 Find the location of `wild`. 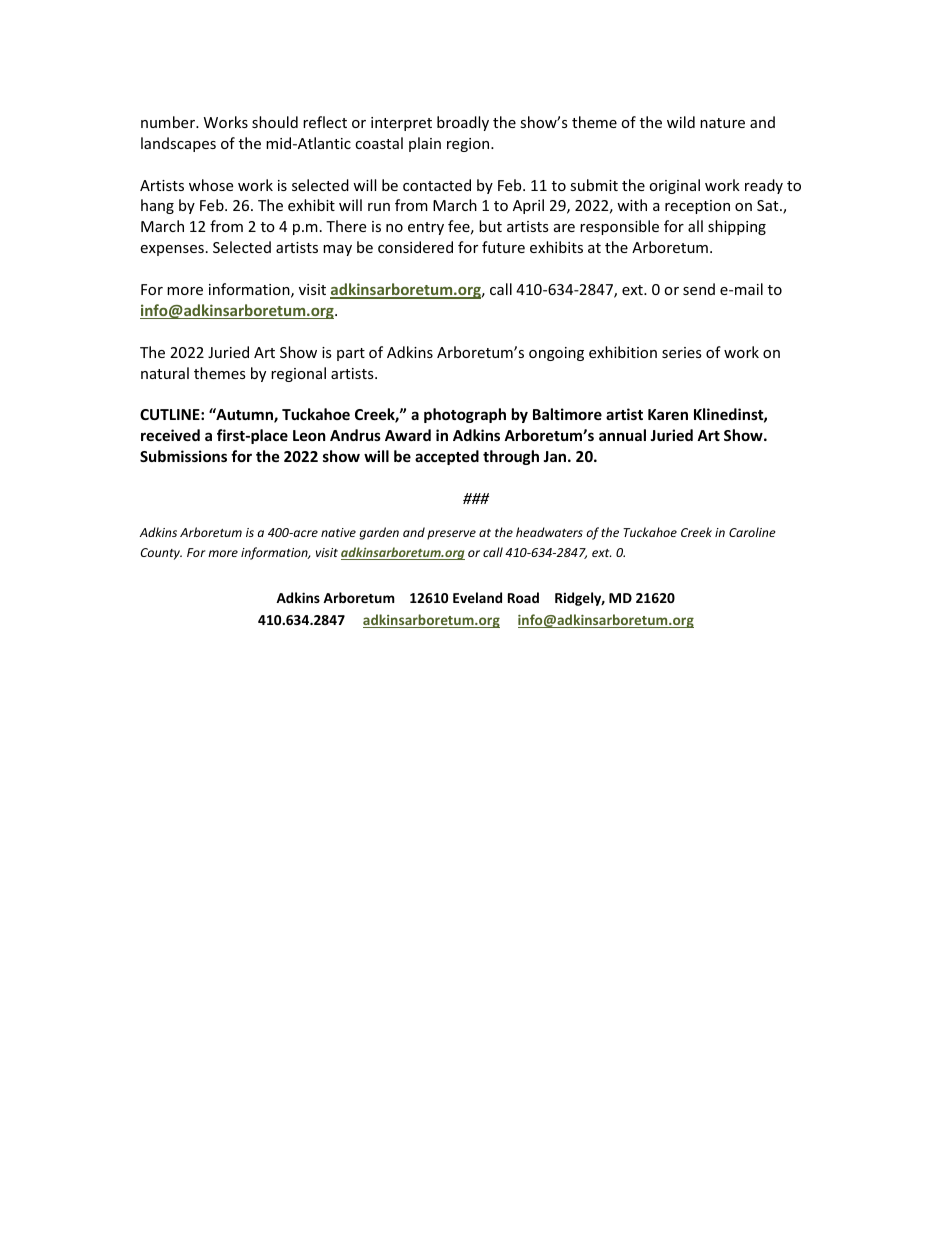

wild is located at coordinates (681, 122).
